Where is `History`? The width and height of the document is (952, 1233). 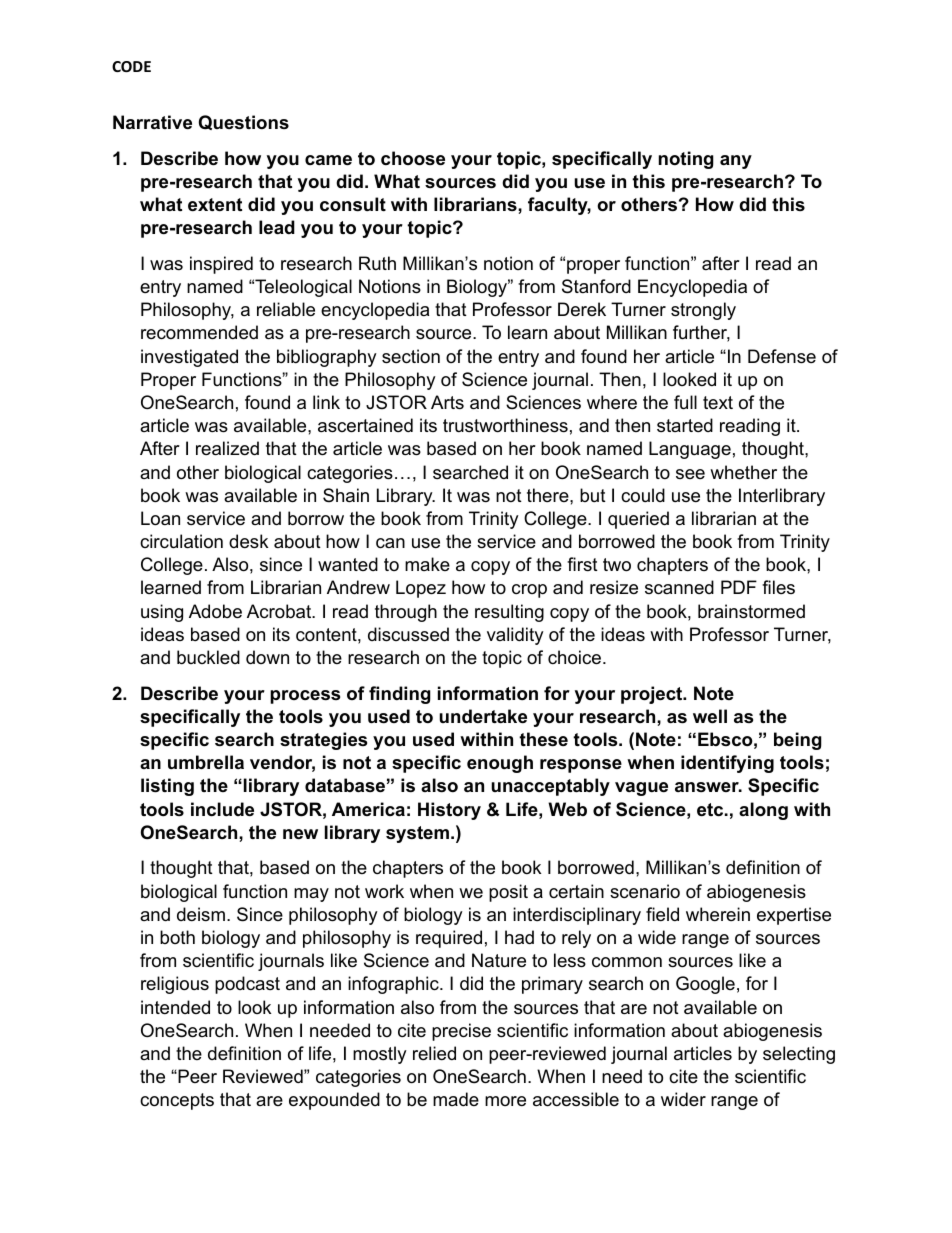
History is located at coordinates (449, 811).
